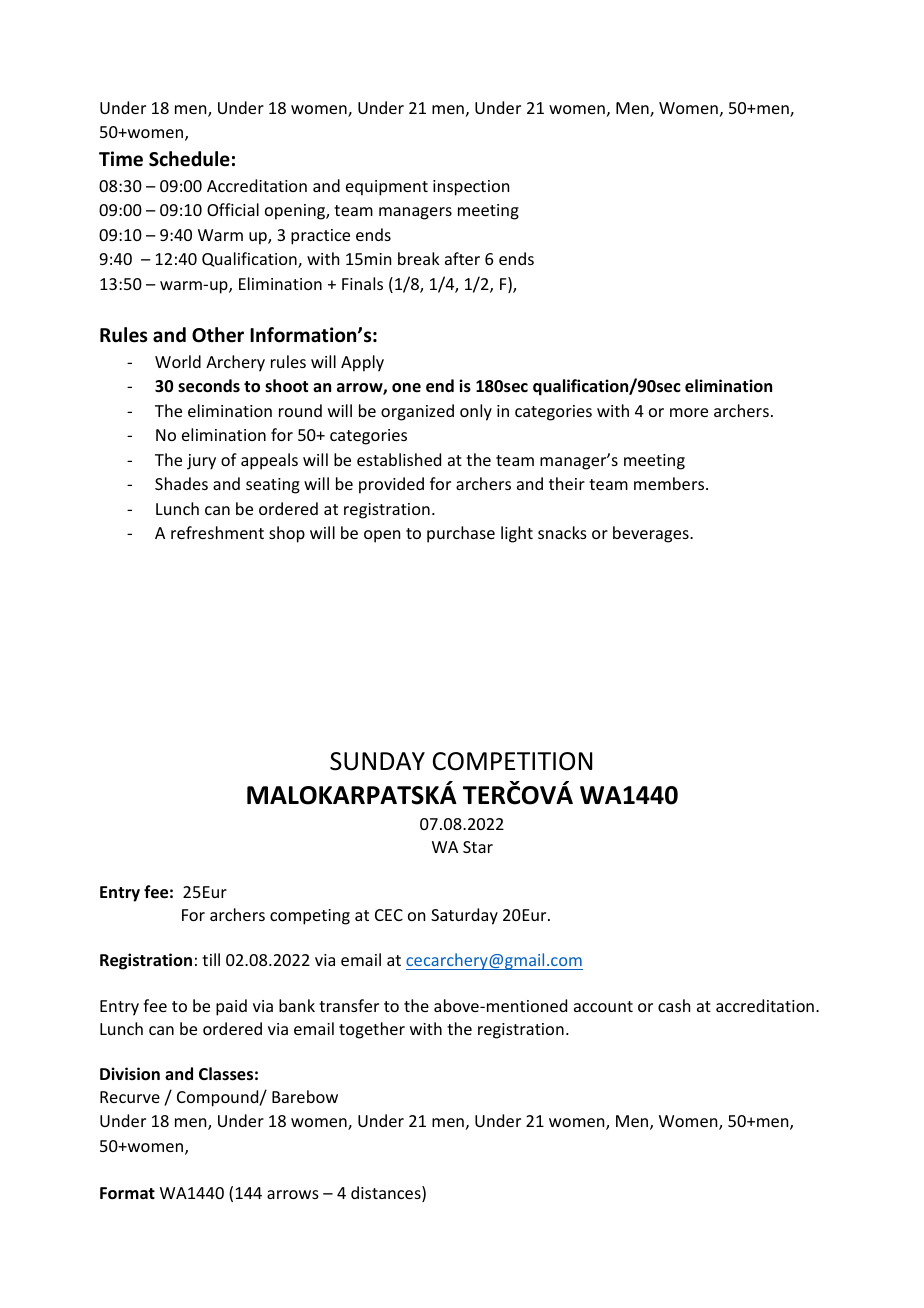 This image has height=1308, width=924. Describe the element at coordinates (377, 761) in the image. I see `SUNDAY` at that location.
